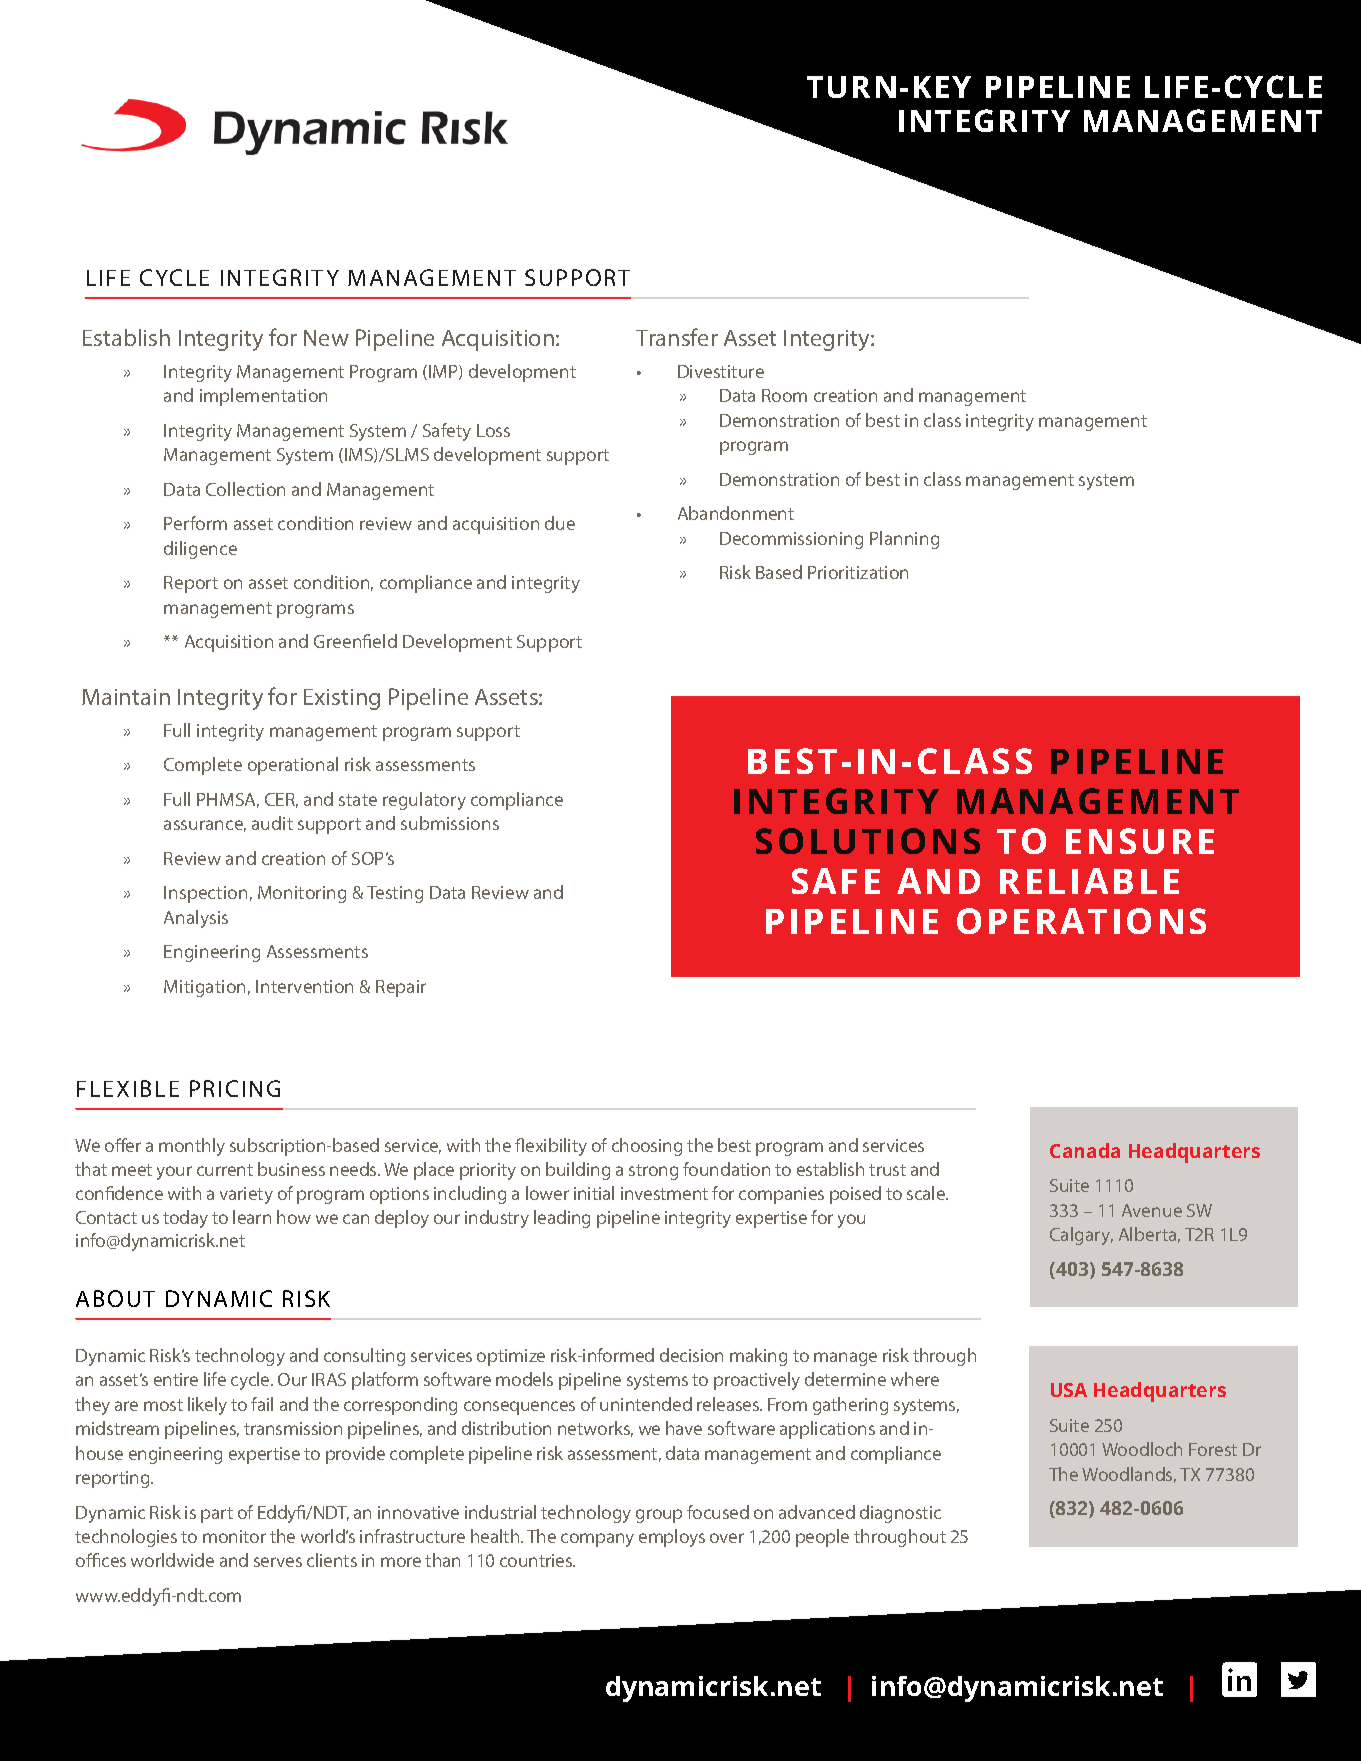 The image size is (1361, 1761). What do you see at coordinates (192, 1147) in the screenshot?
I see `monthly` at bounding box center [192, 1147].
